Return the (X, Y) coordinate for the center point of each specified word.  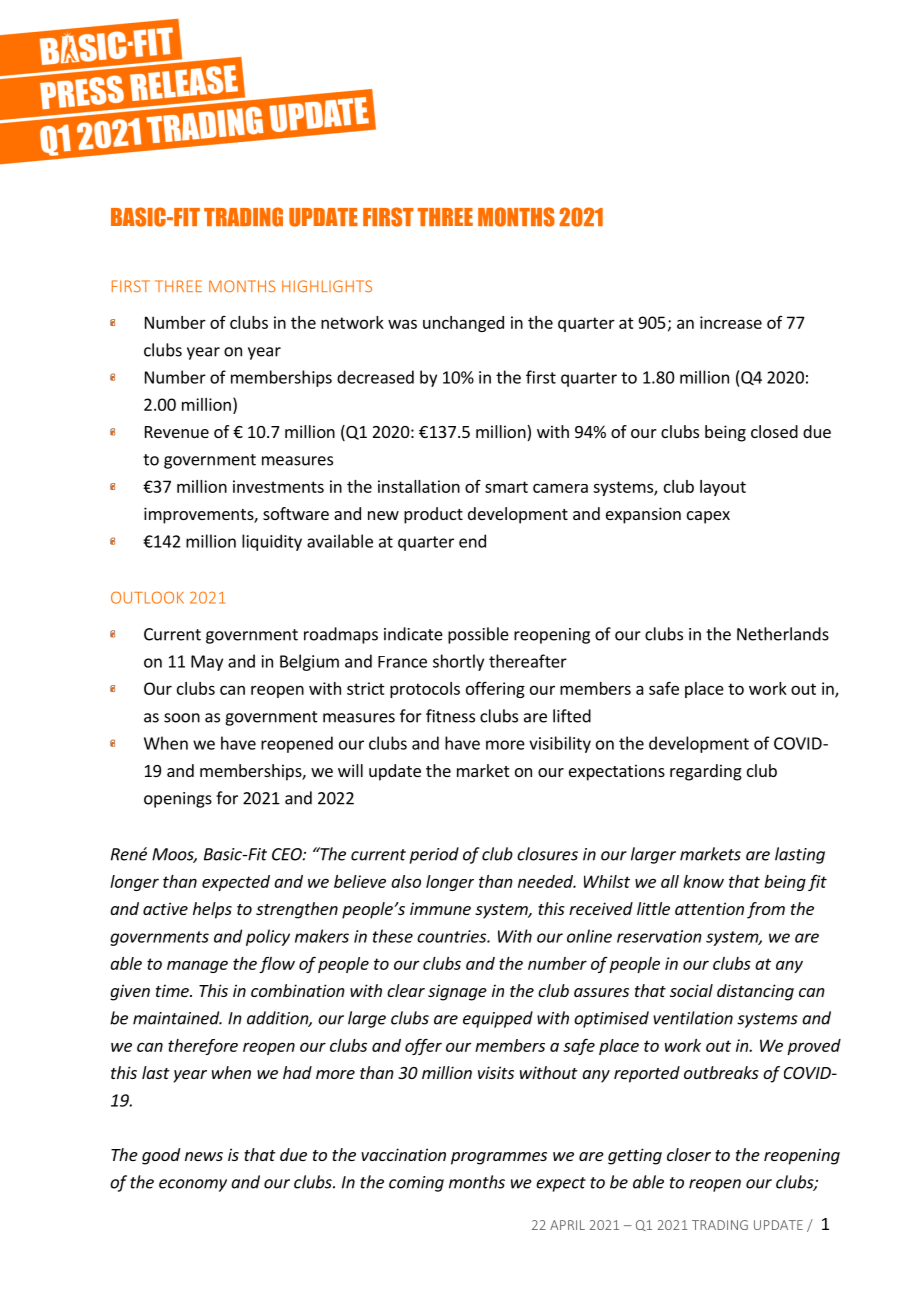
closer (689, 1154)
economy (193, 1185)
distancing (755, 992)
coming (416, 1184)
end (472, 541)
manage (197, 966)
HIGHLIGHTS (327, 286)
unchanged (463, 324)
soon (182, 718)
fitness (450, 716)
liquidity (272, 542)
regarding (706, 772)
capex (708, 517)
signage (457, 992)
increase (731, 322)
